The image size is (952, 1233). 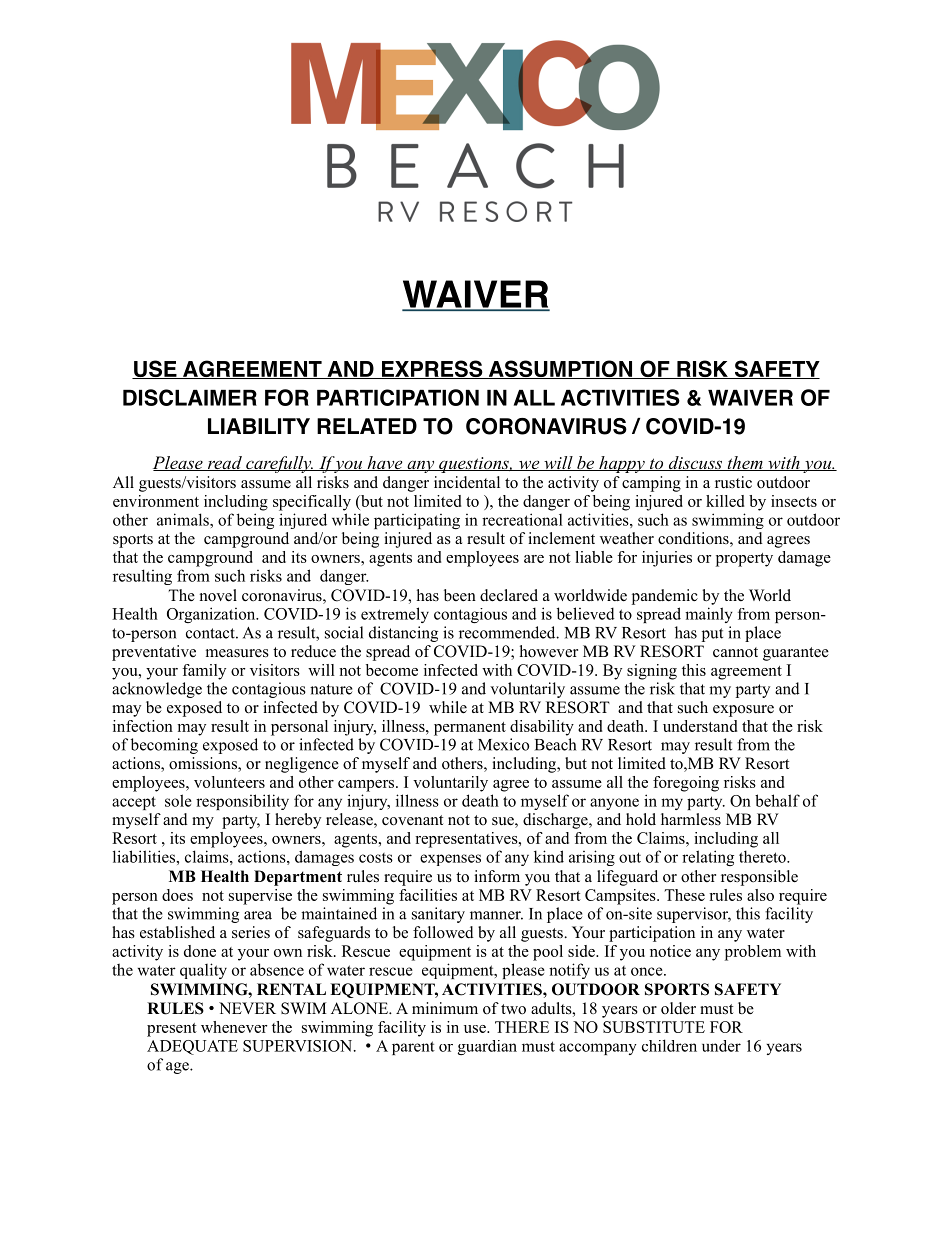 I want to click on permanent, so click(x=470, y=729).
